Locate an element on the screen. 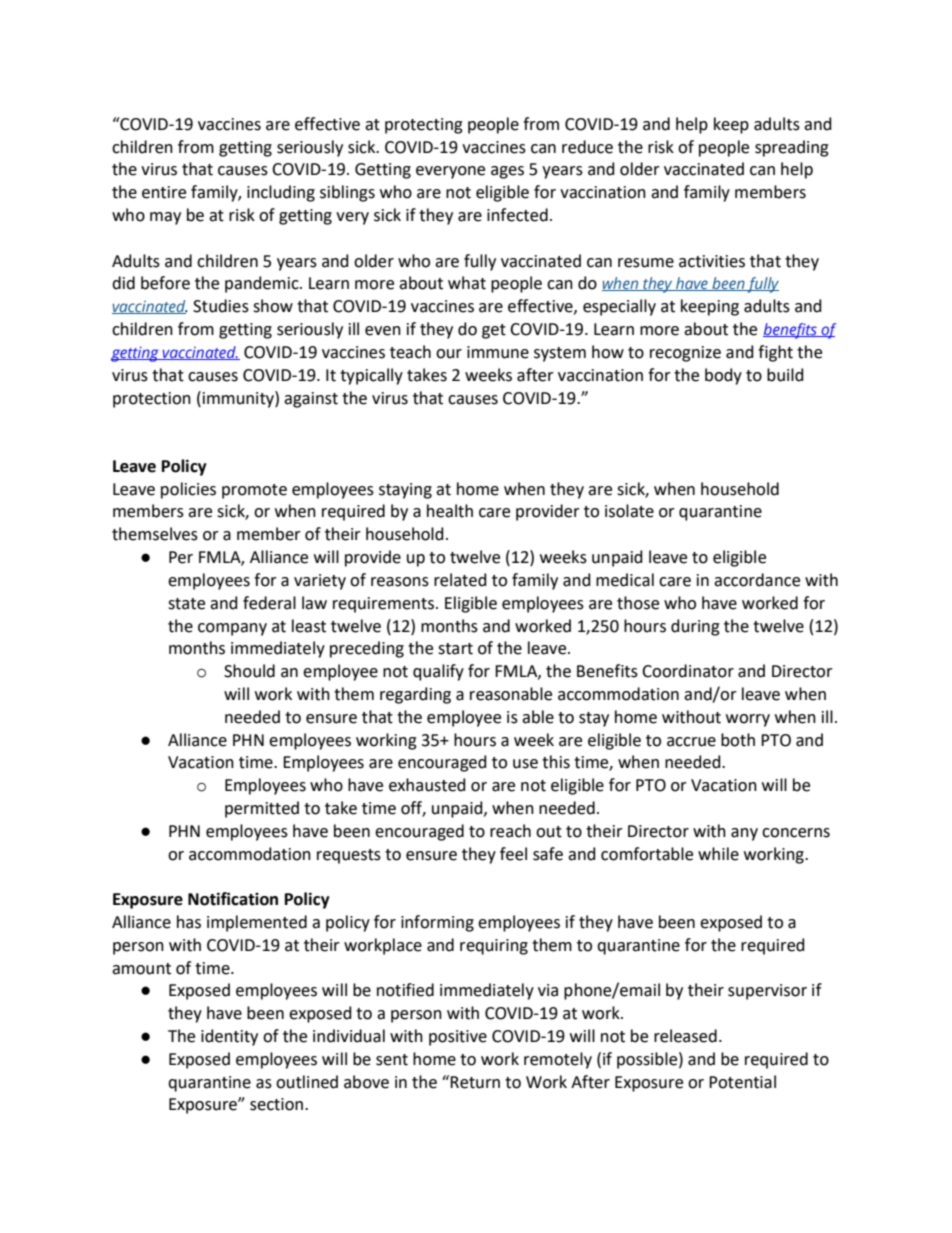 The height and width of the screenshot is (1233, 952). policies is located at coordinates (188, 490).
